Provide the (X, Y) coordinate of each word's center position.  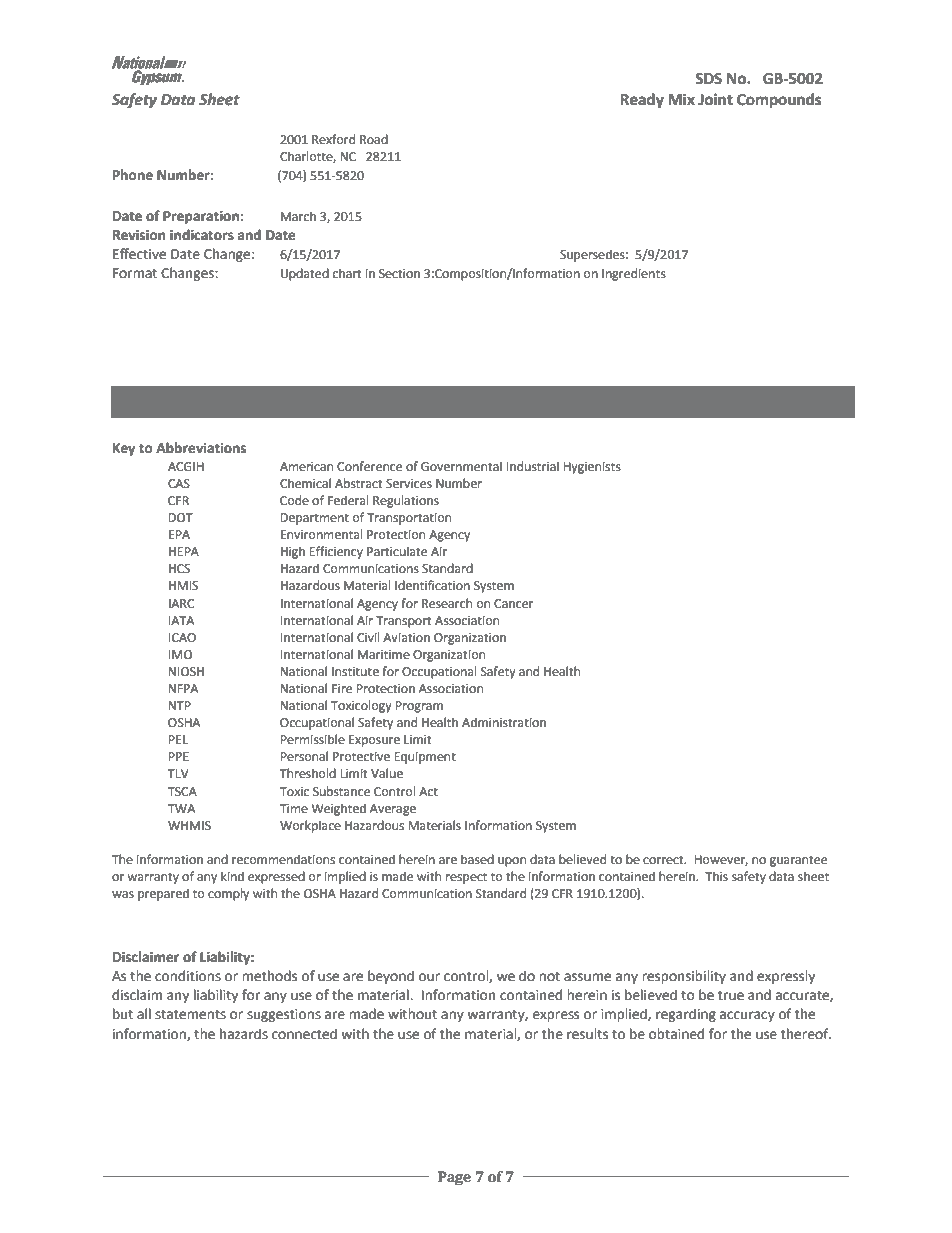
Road (374, 139)
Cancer (513, 604)
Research (447, 603)
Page (454, 1178)
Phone (133, 175)
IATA (181, 620)
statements (190, 1015)
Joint (715, 99)
